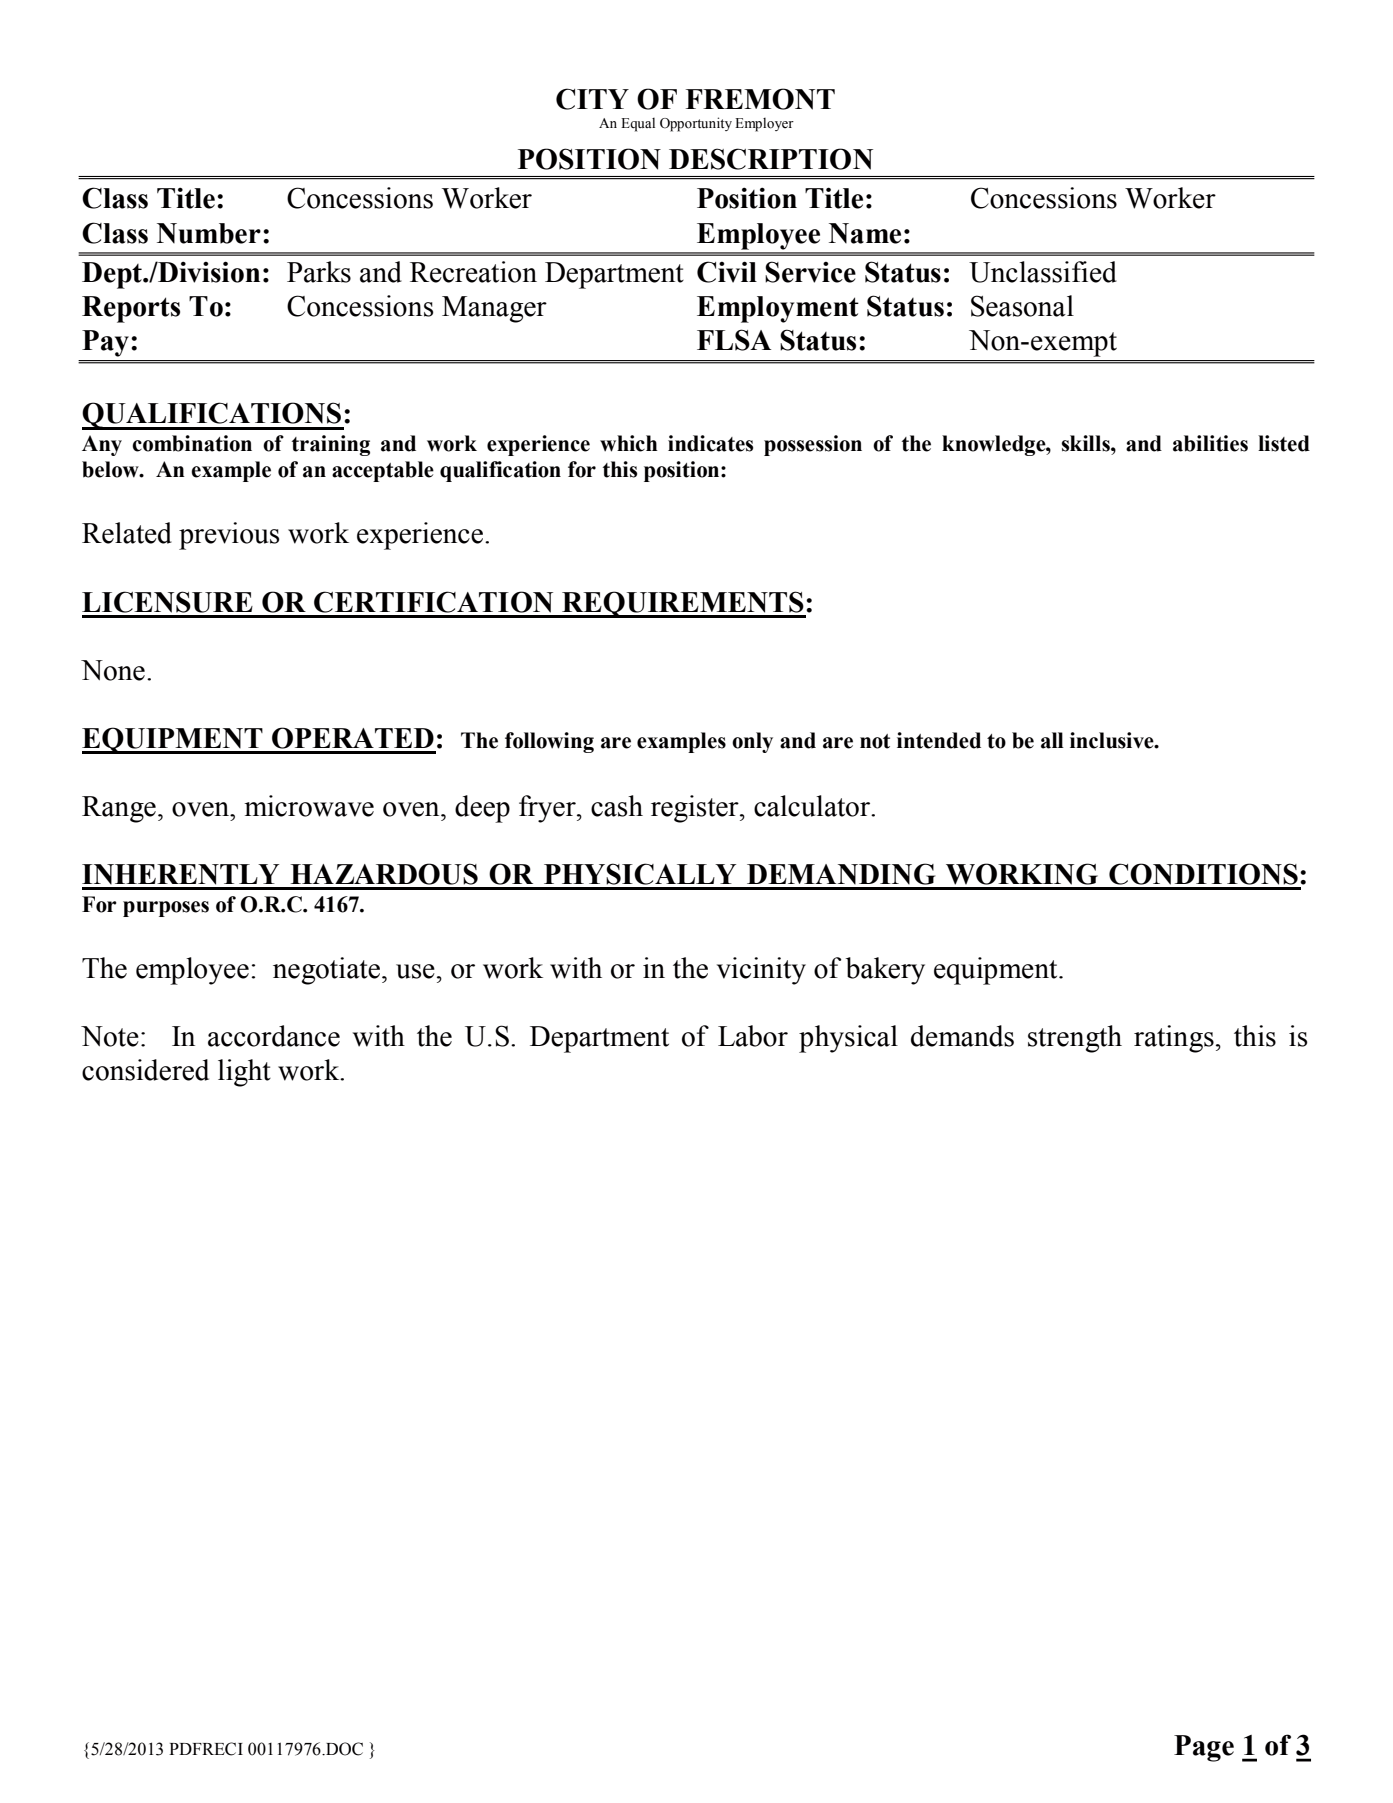  Describe the element at coordinates (1174, 1039) in the document. I see `ratings` at that location.
